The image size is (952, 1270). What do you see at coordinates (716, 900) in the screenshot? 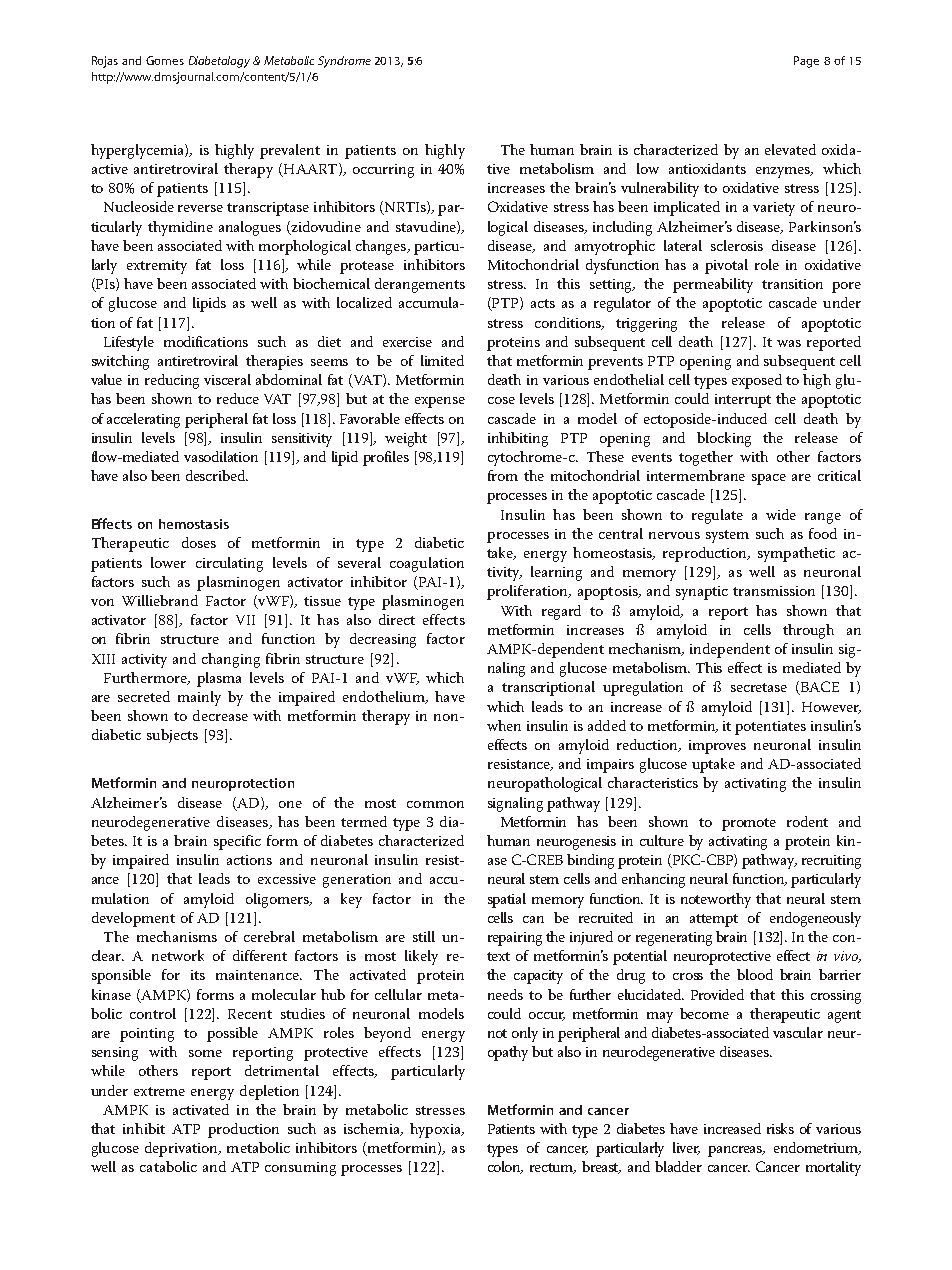
I see `noteworthy` at bounding box center [716, 900].
